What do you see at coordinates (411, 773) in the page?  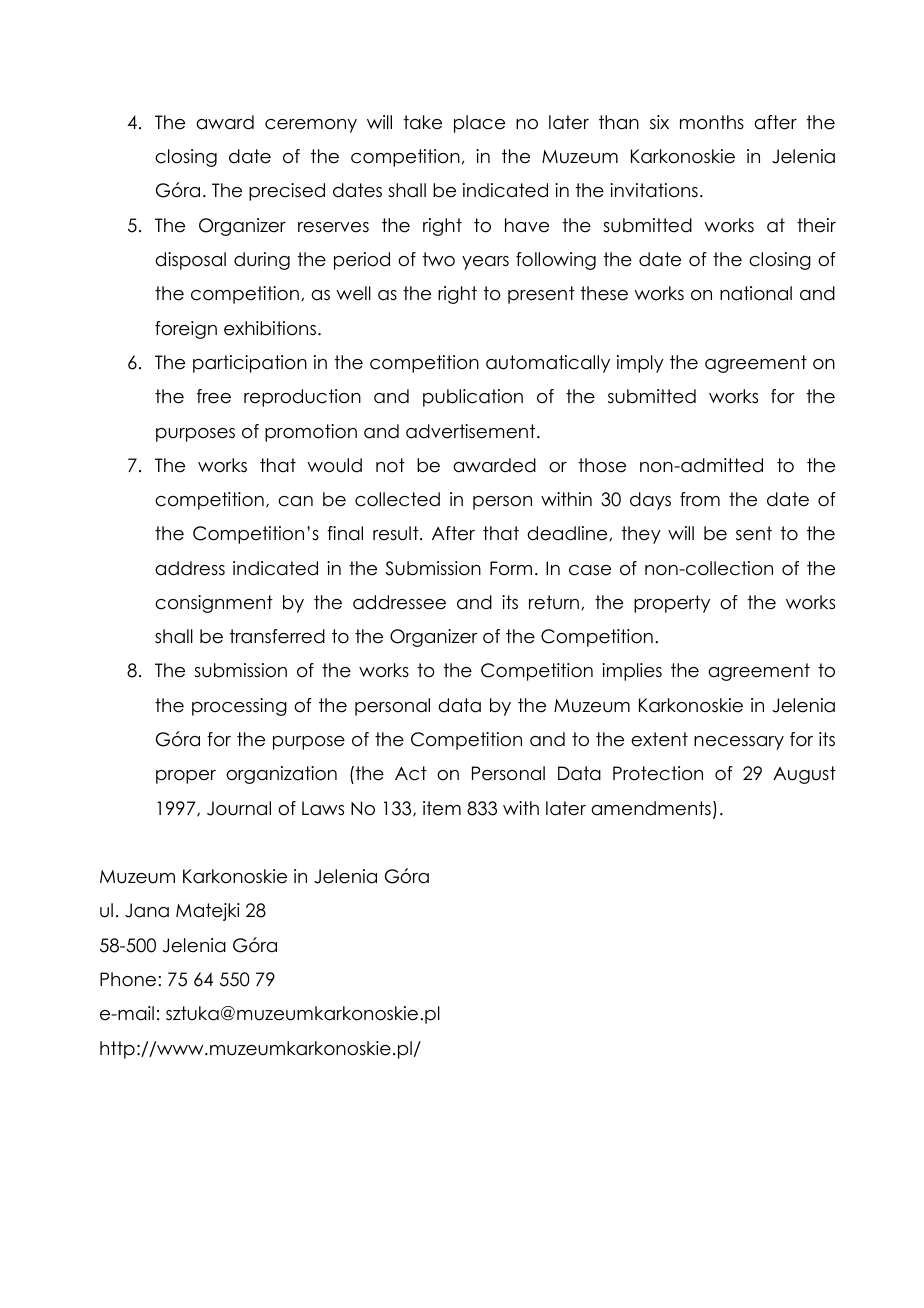 I see `Act` at bounding box center [411, 773].
